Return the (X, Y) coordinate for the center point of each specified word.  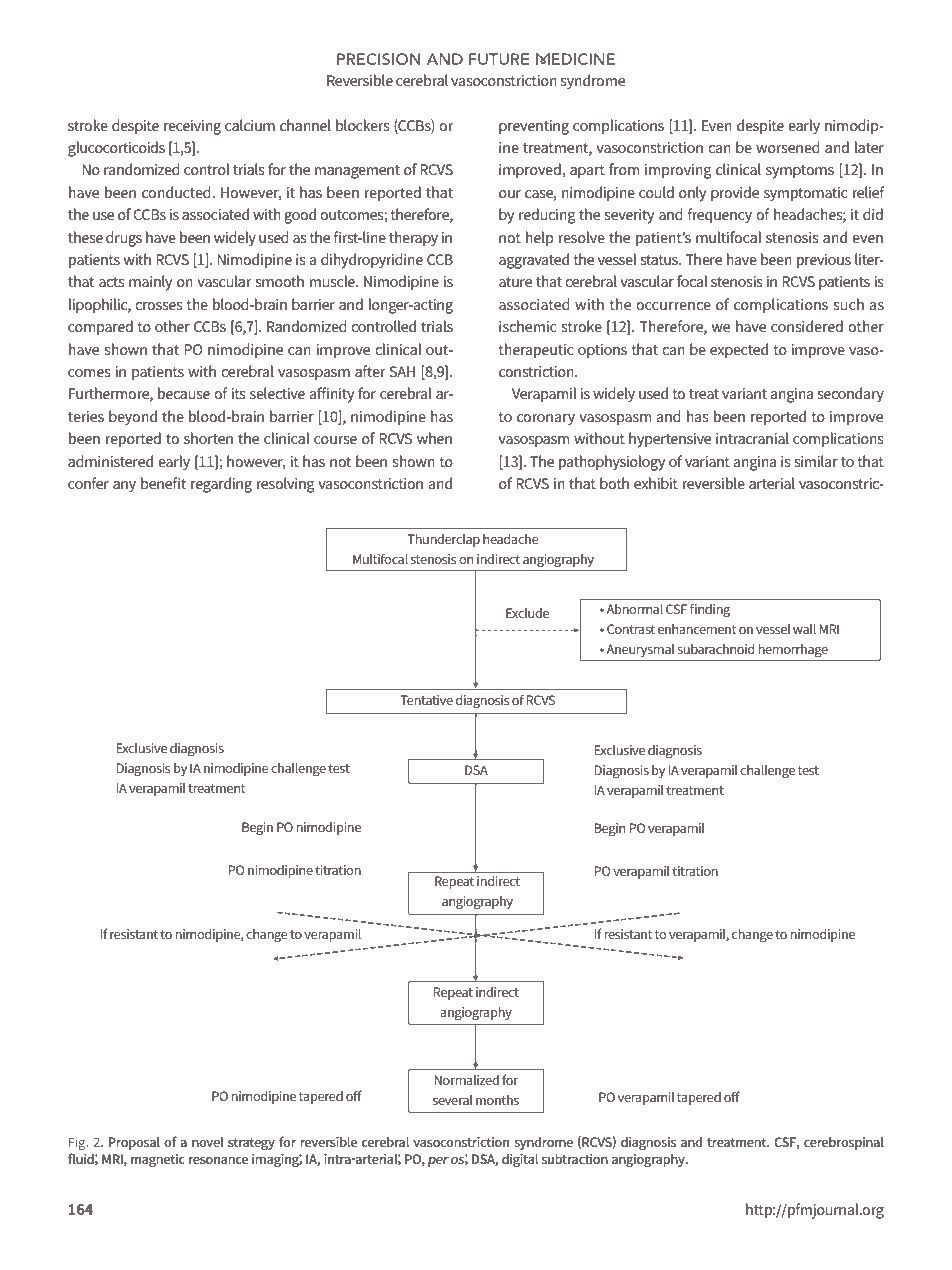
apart (587, 172)
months (497, 1100)
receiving (192, 127)
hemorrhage (793, 650)
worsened (788, 147)
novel (208, 1142)
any (124, 487)
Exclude (527, 613)
